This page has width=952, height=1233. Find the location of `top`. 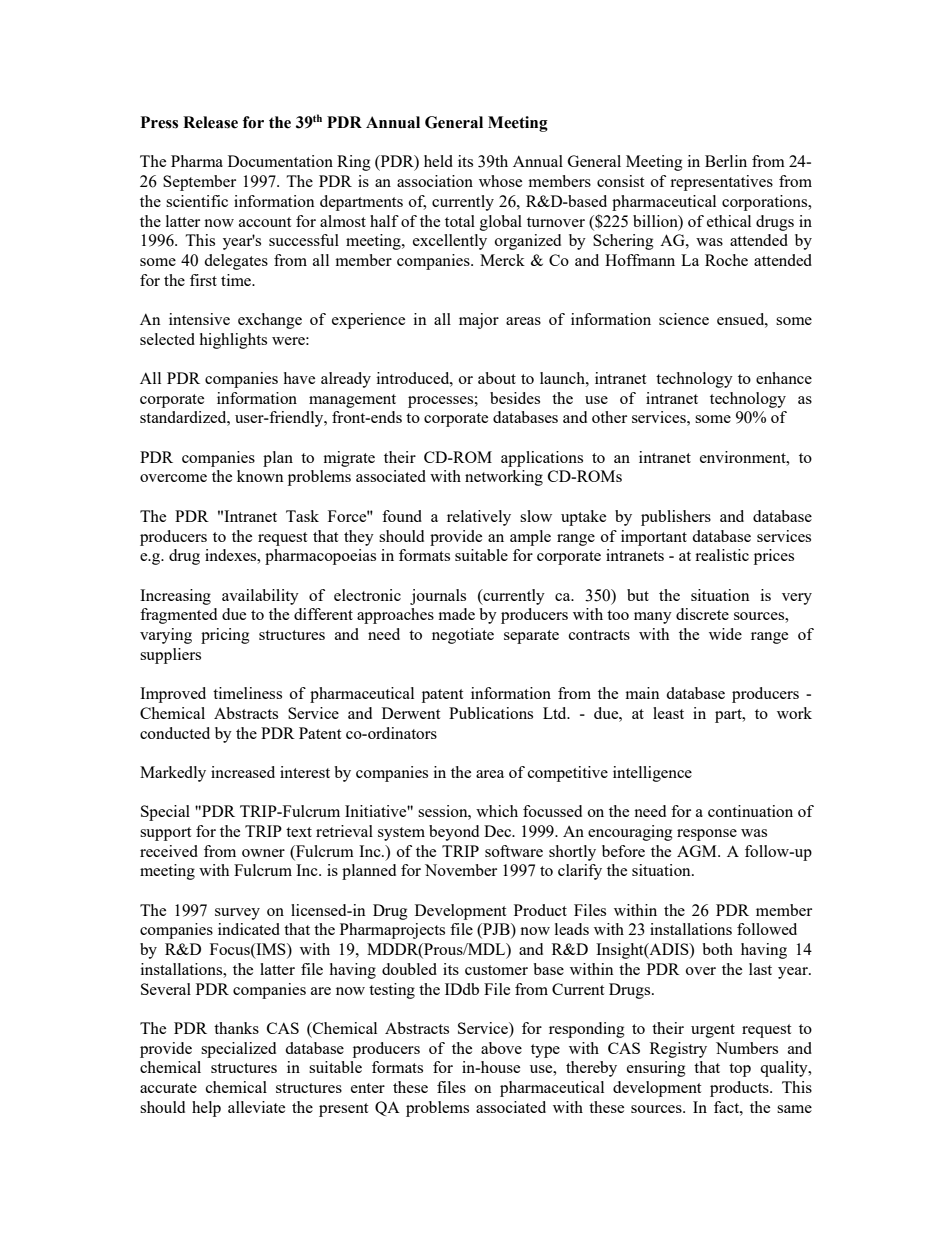

top is located at coordinates (740, 1070).
